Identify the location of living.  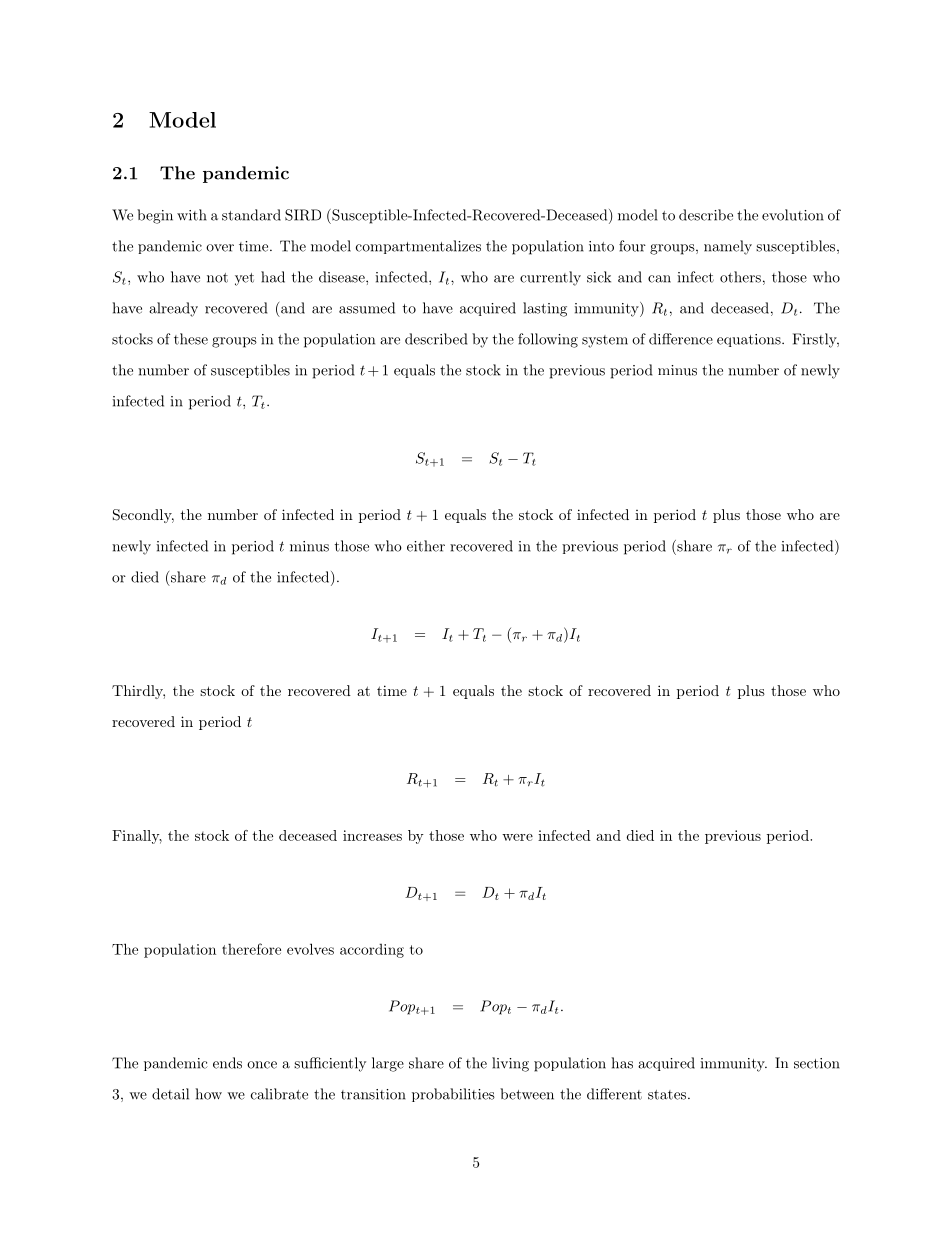
(510, 1064).
